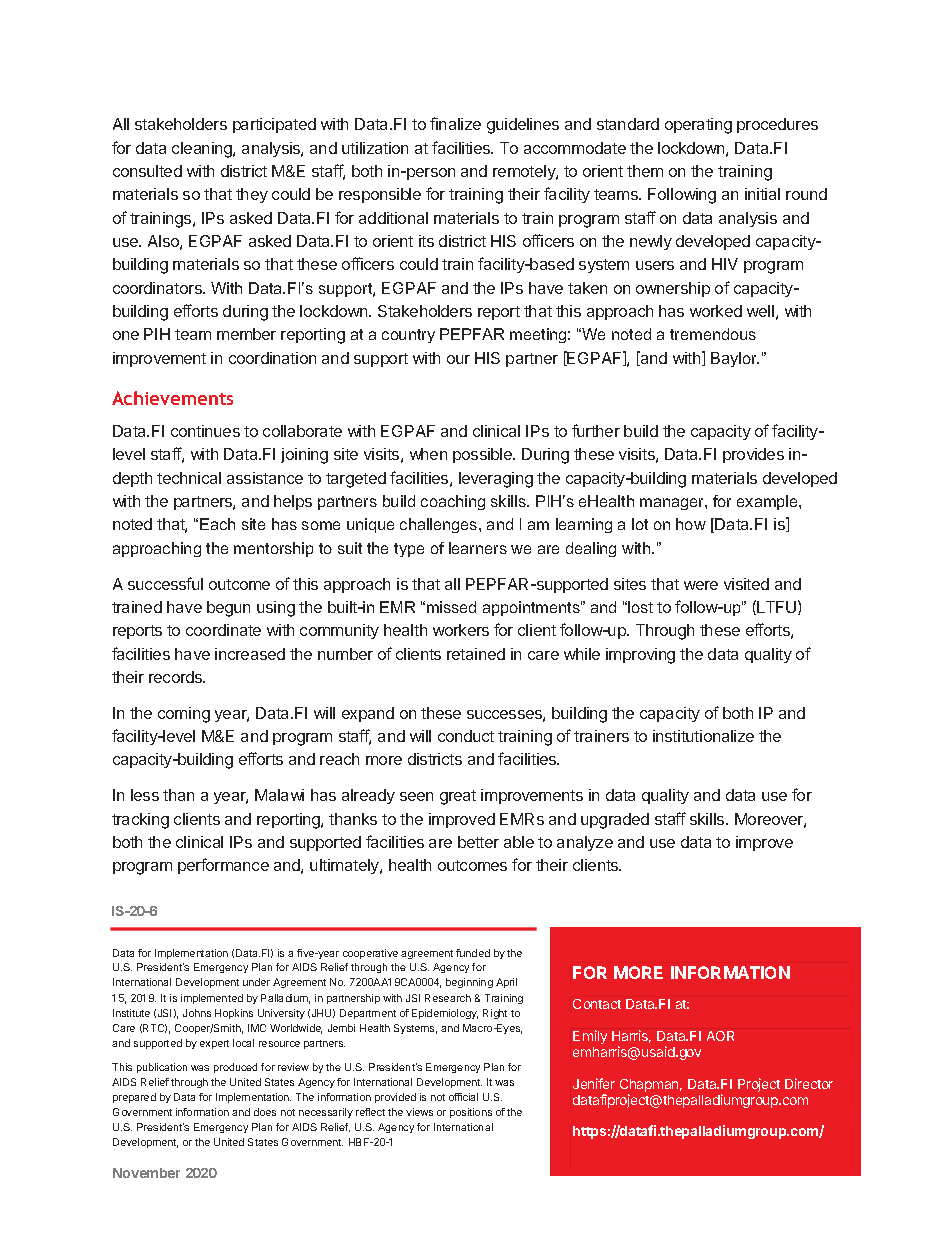 The width and height of the screenshot is (952, 1233). I want to click on finalize, so click(455, 123).
